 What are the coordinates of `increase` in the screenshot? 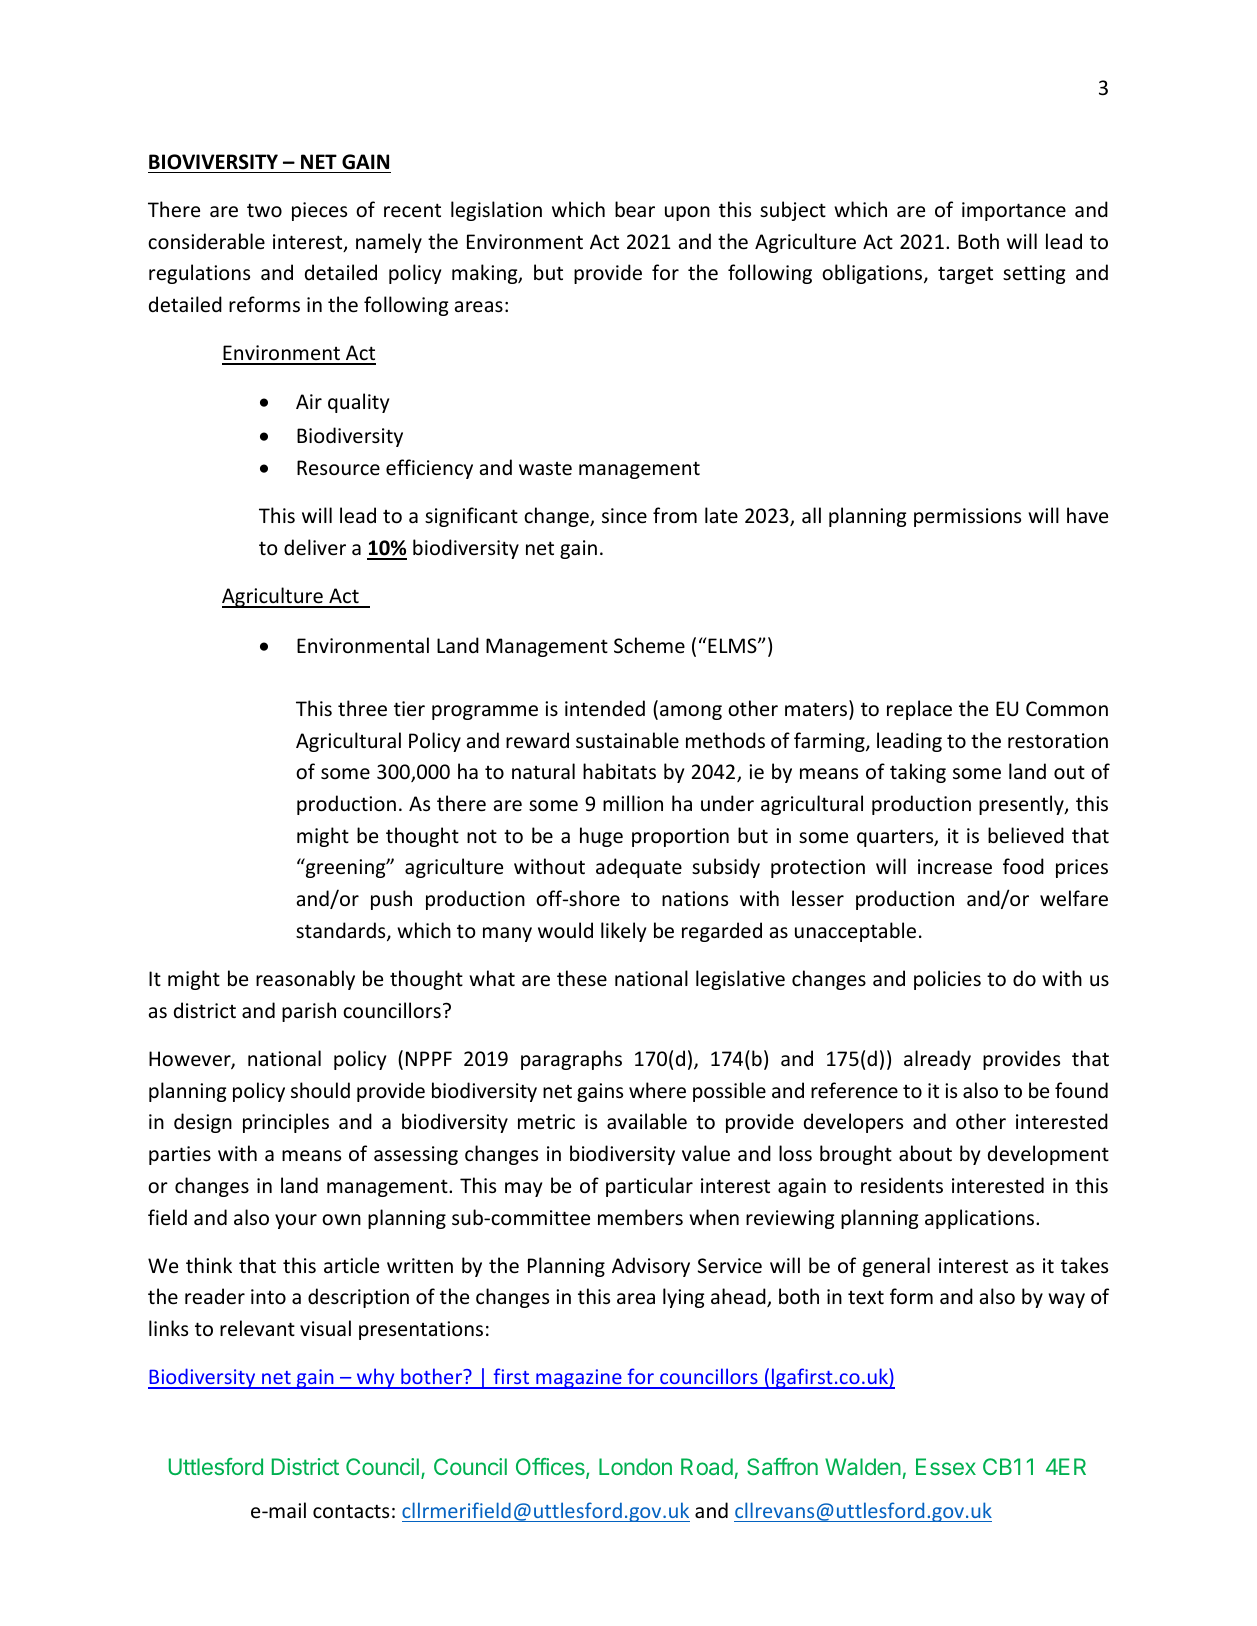 It's located at (955, 867).
